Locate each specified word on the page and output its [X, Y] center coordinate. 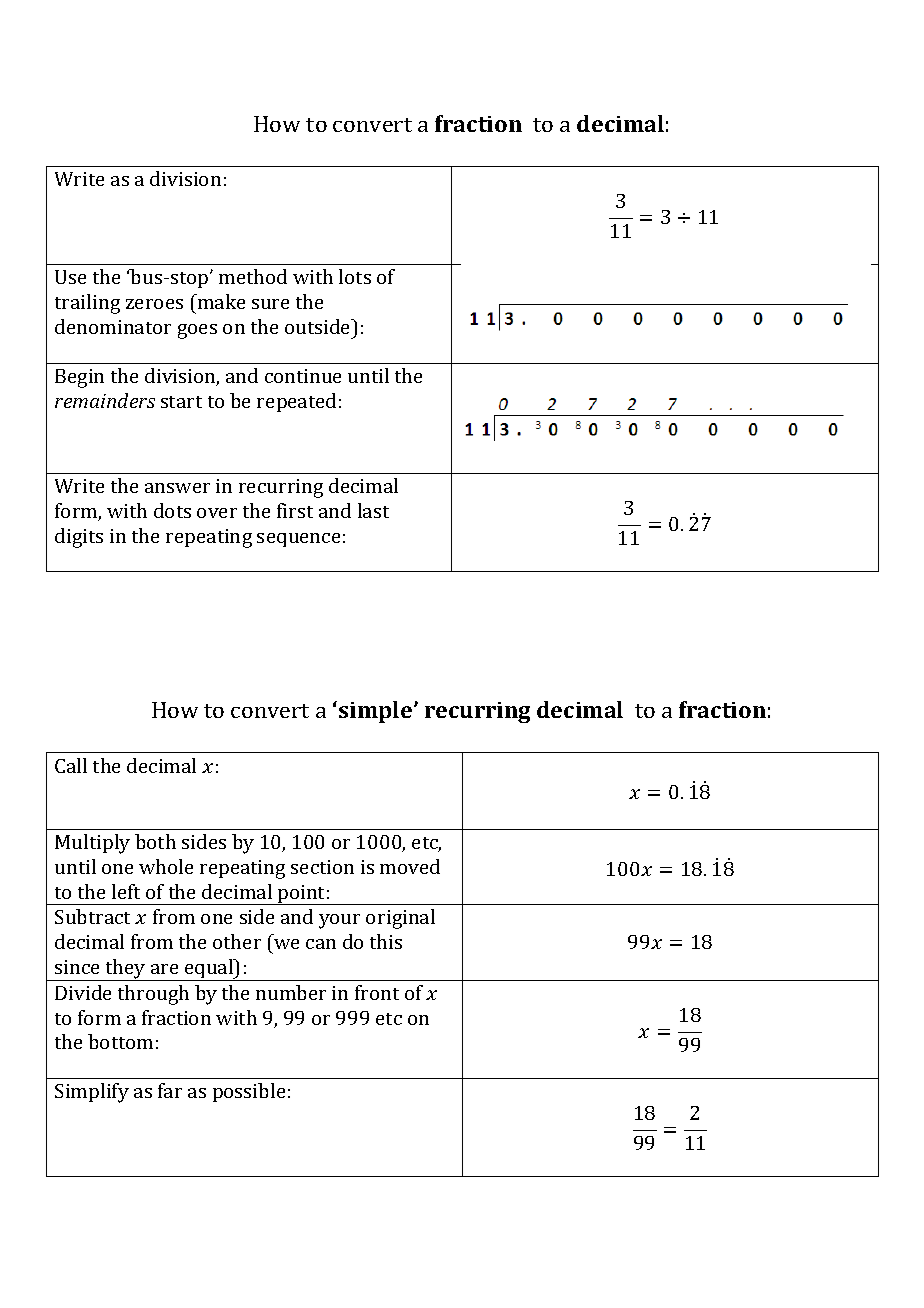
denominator [113, 326]
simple [377, 712]
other [237, 941]
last [373, 510]
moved [410, 866]
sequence [298, 540]
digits [79, 538]
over [217, 513]
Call [71, 765]
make [220, 301]
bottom [120, 1041]
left [126, 891]
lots [355, 276]
